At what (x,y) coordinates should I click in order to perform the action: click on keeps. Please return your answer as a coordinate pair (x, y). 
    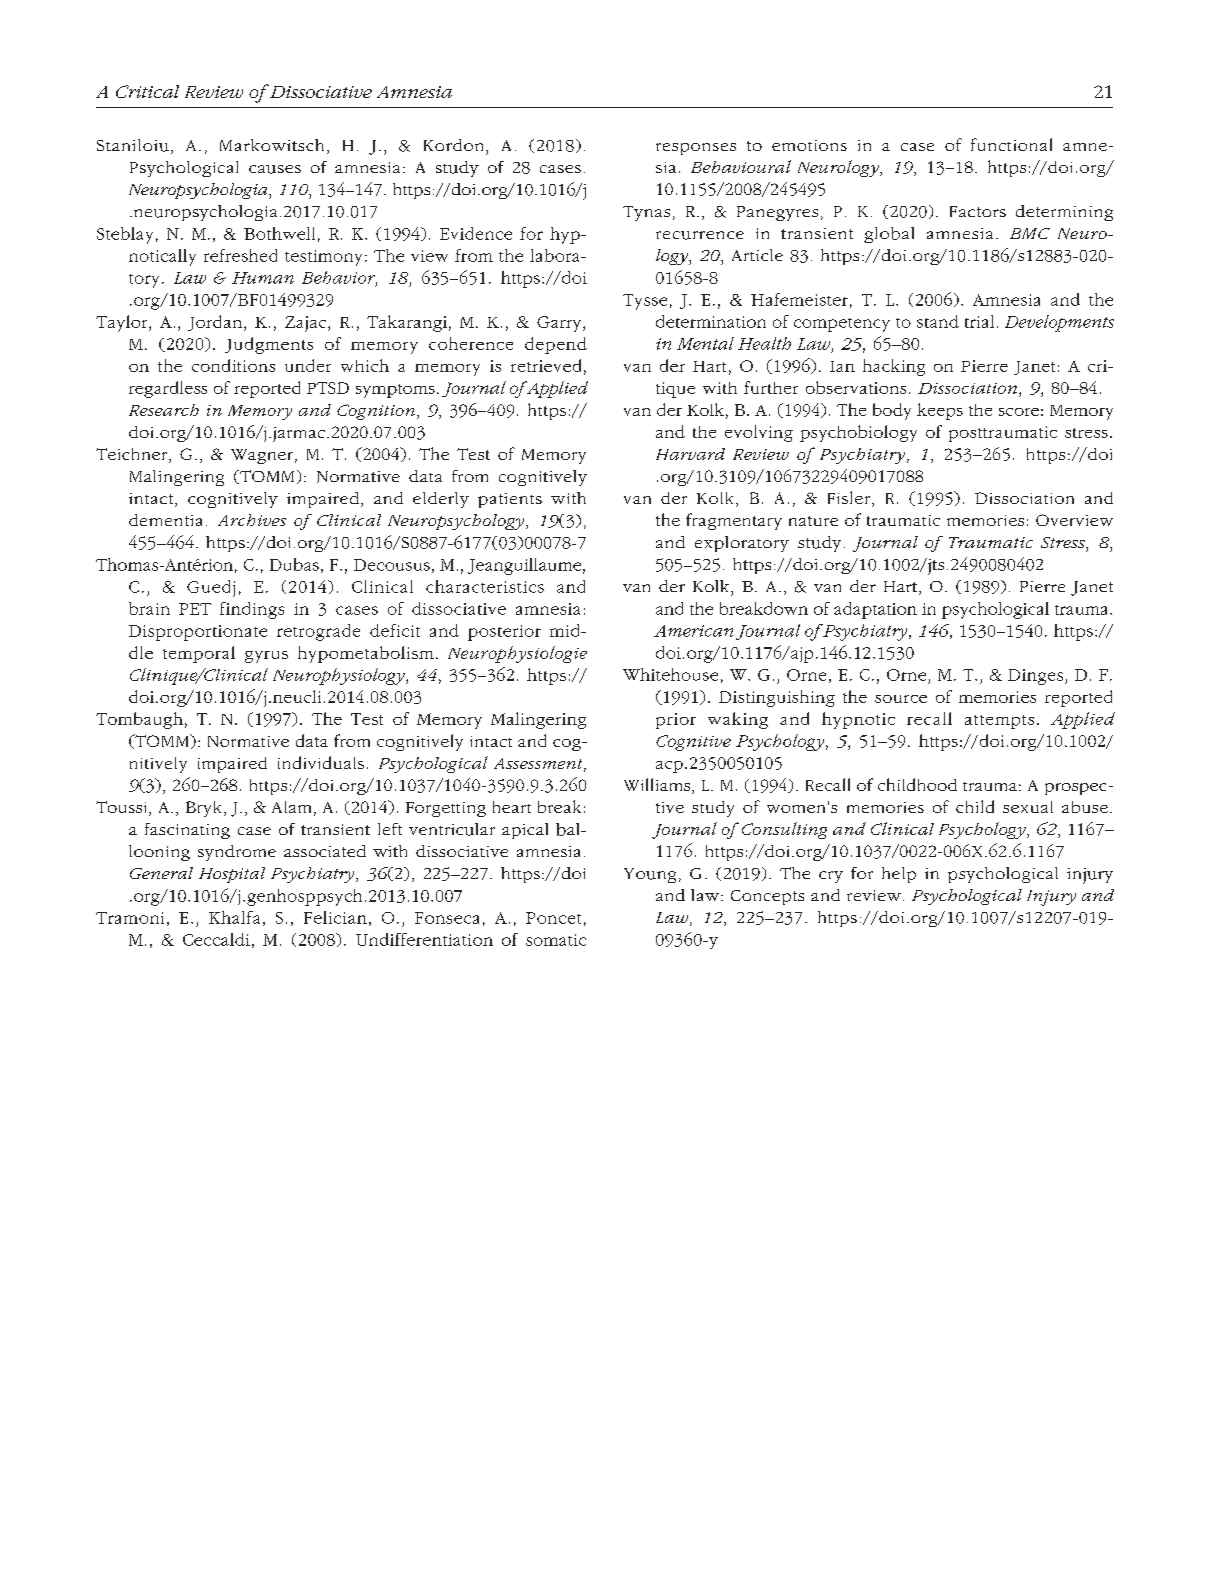
    Looking at the image, I should click on (940, 411).
